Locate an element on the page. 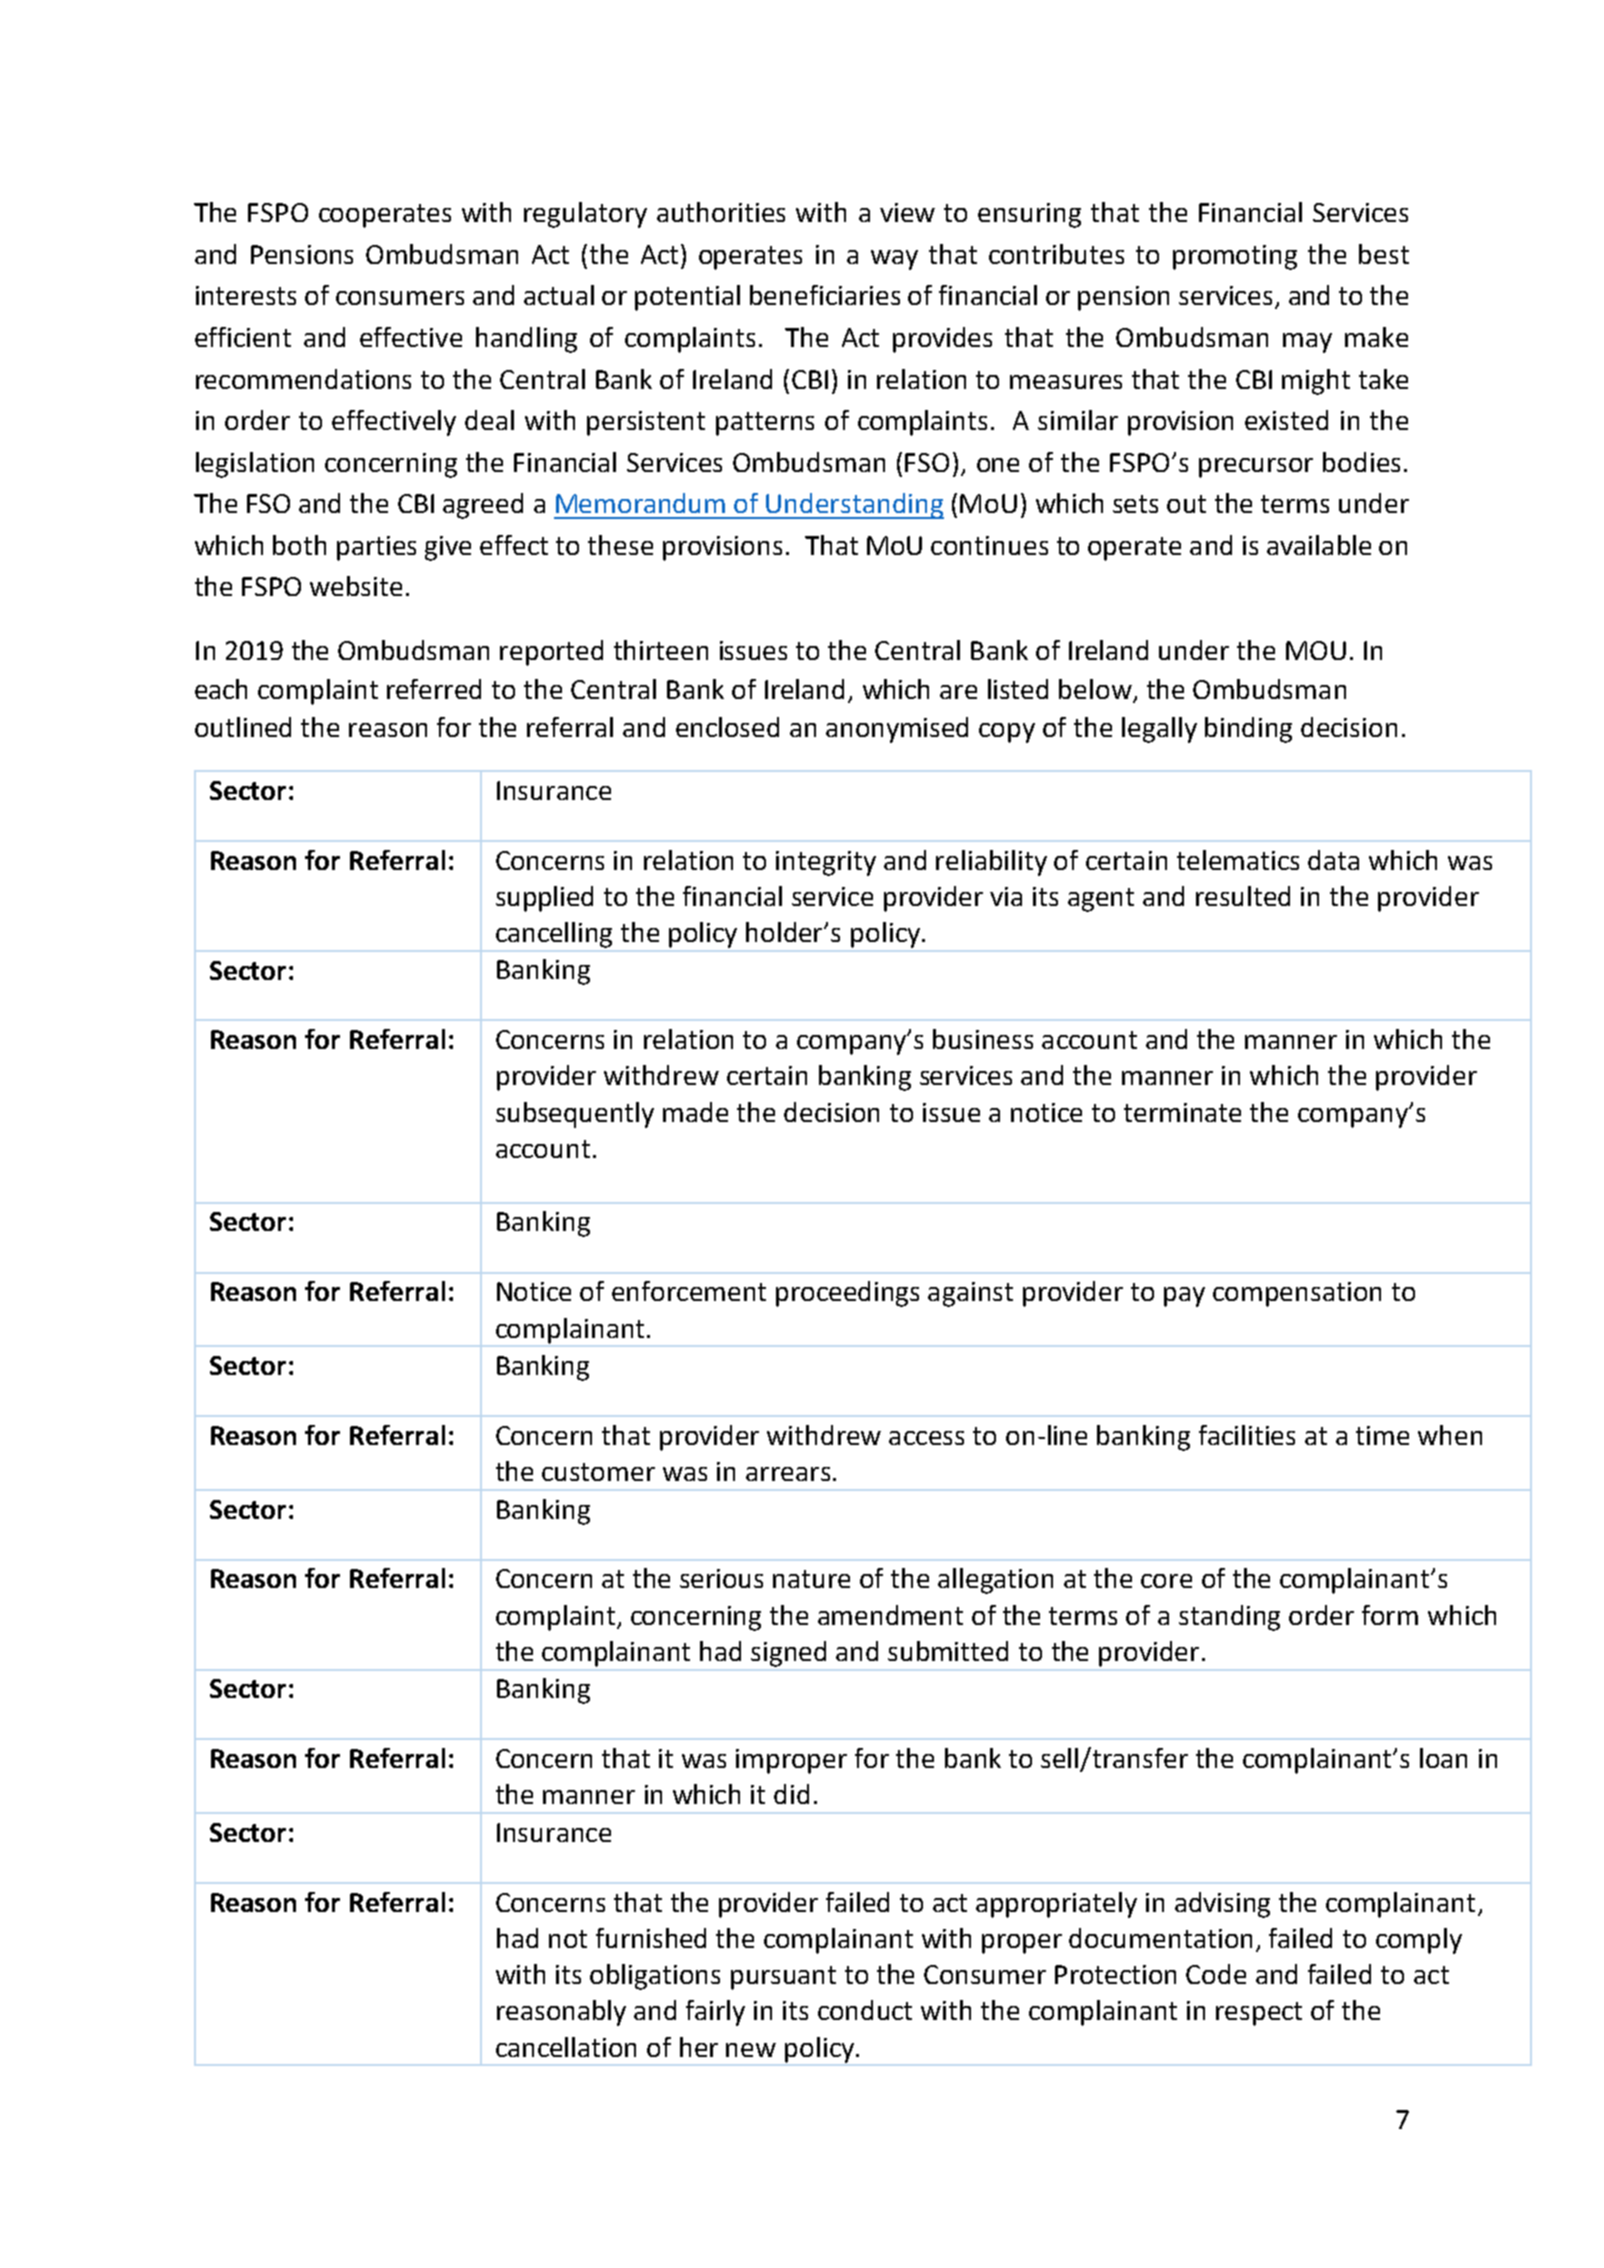 This page has height=2268, width=1604. beneficiaries is located at coordinates (825, 295).
